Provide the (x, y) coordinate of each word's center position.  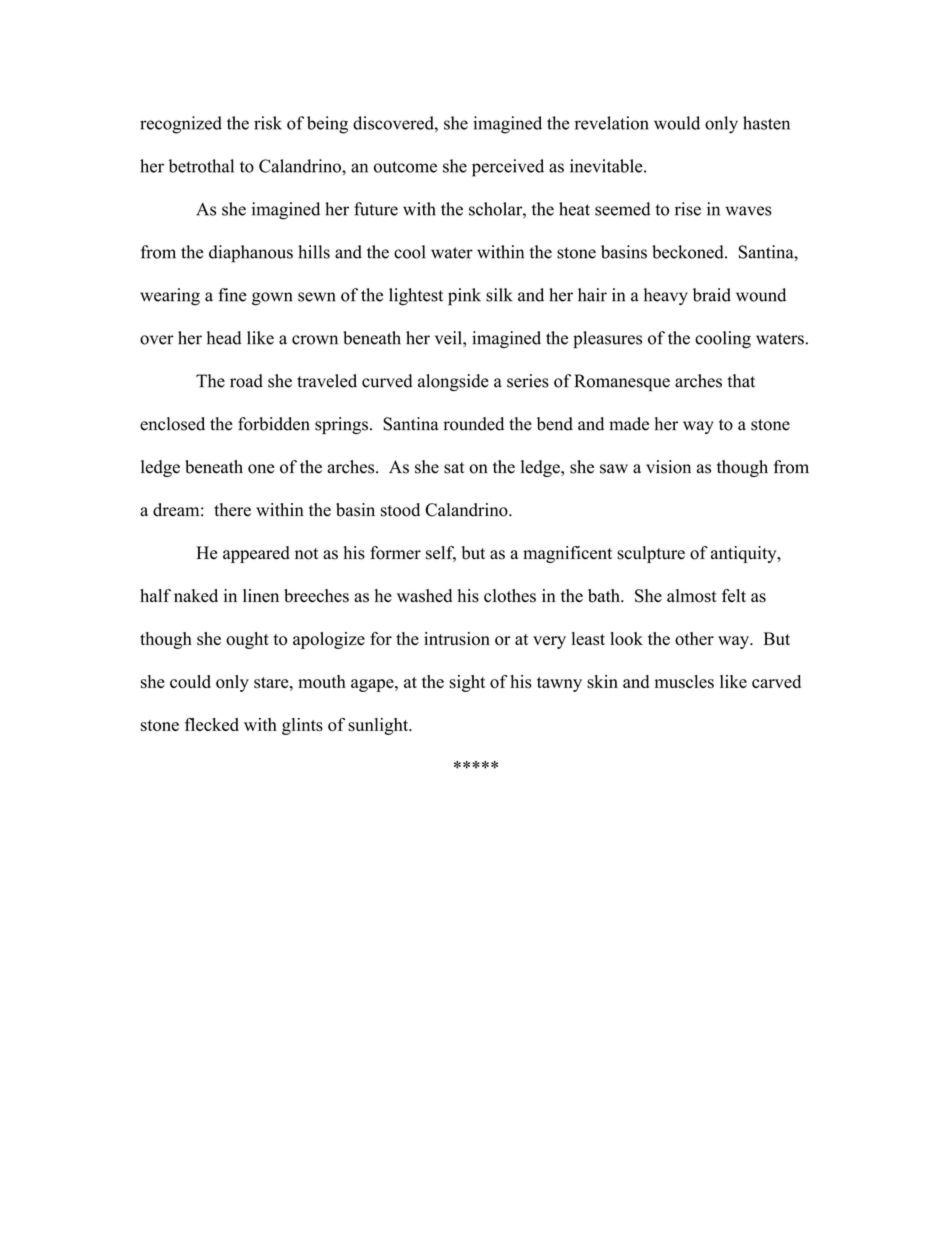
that (741, 381)
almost (692, 596)
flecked (212, 724)
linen (261, 595)
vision (668, 467)
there (232, 510)
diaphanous (251, 254)
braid (712, 295)
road (246, 381)
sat (454, 468)
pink (464, 297)
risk (268, 123)
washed (424, 596)
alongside (453, 382)
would (677, 123)
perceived (508, 168)
